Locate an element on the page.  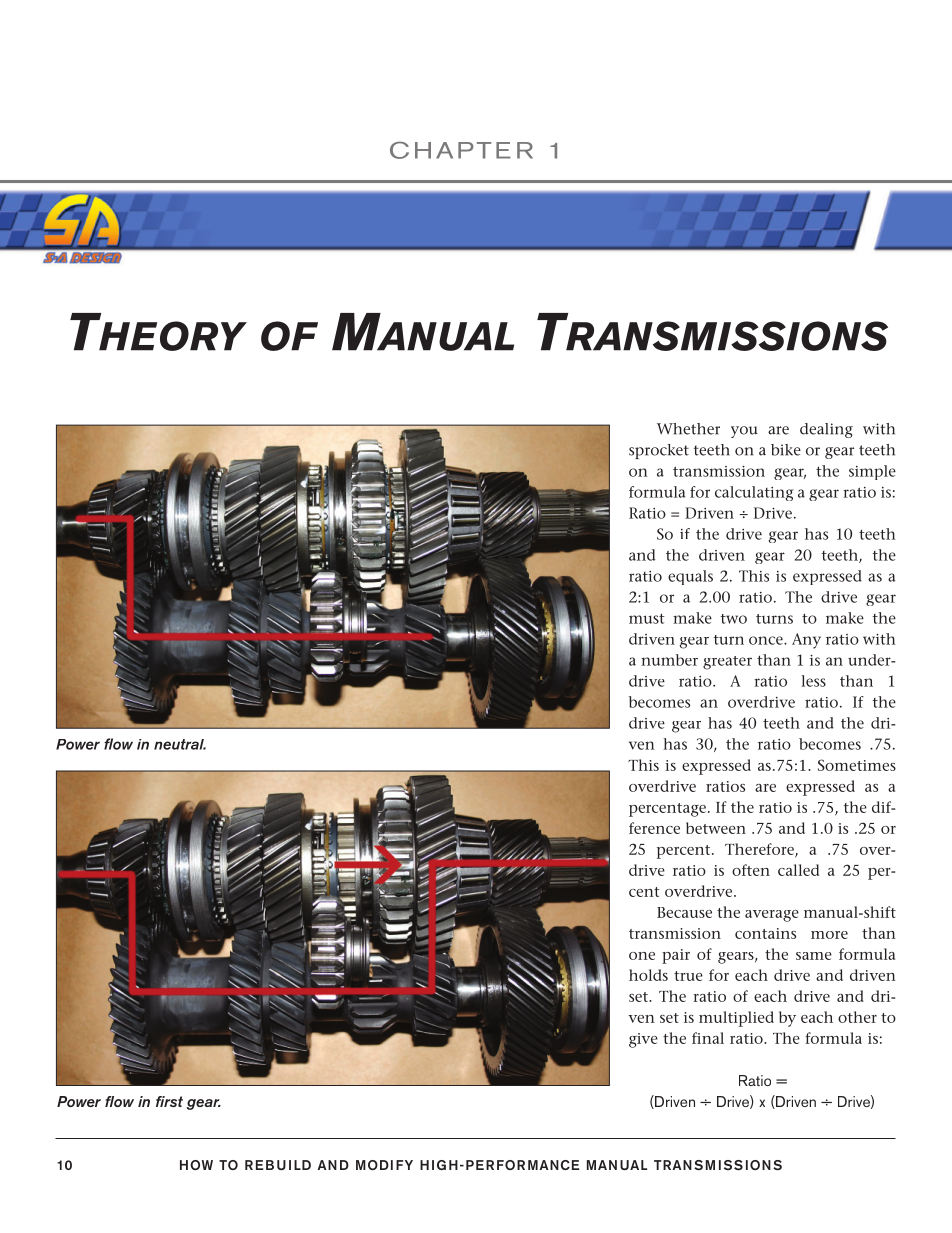
sprocket is located at coordinates (659, 451).
